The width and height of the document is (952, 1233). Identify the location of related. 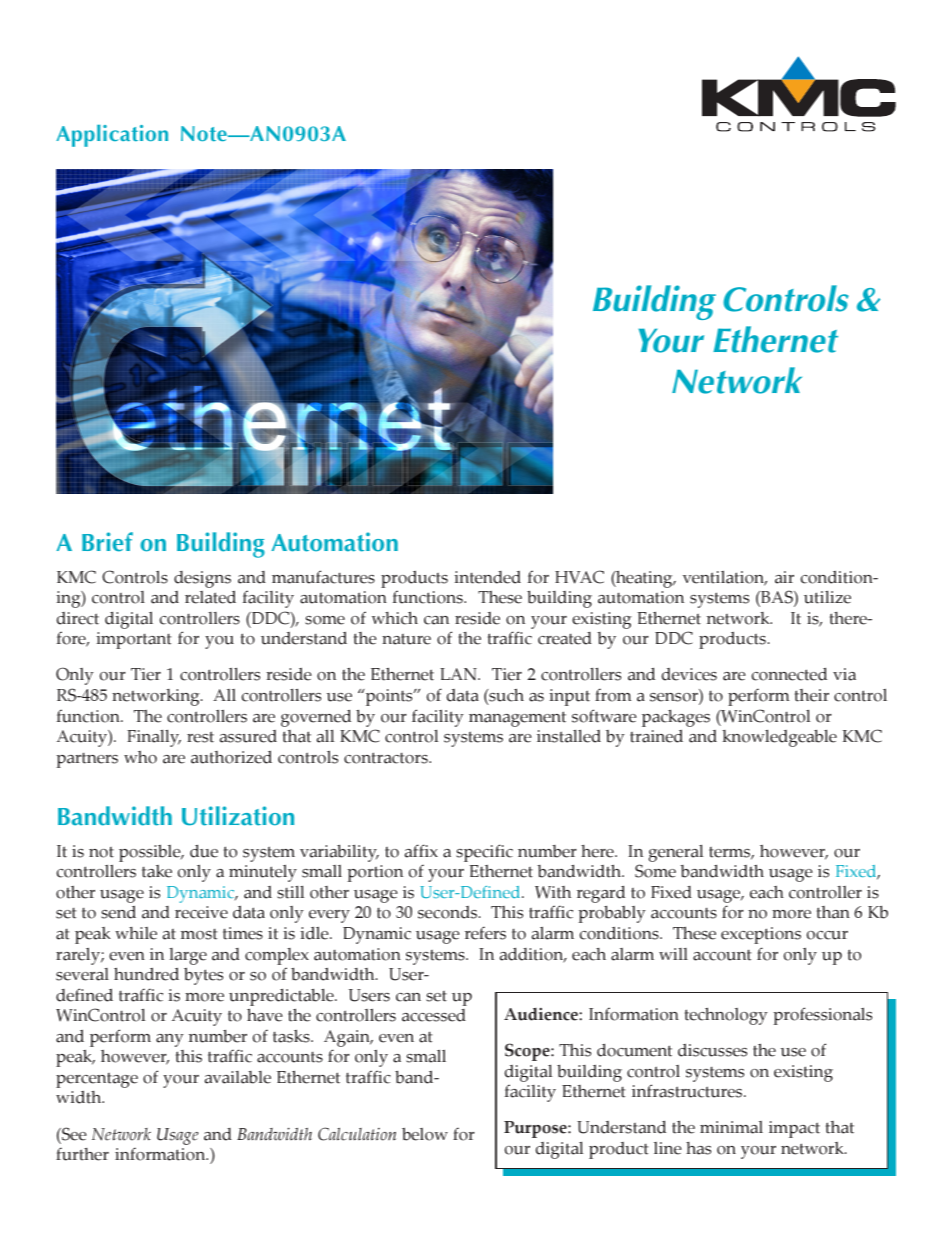
(210, 597).
